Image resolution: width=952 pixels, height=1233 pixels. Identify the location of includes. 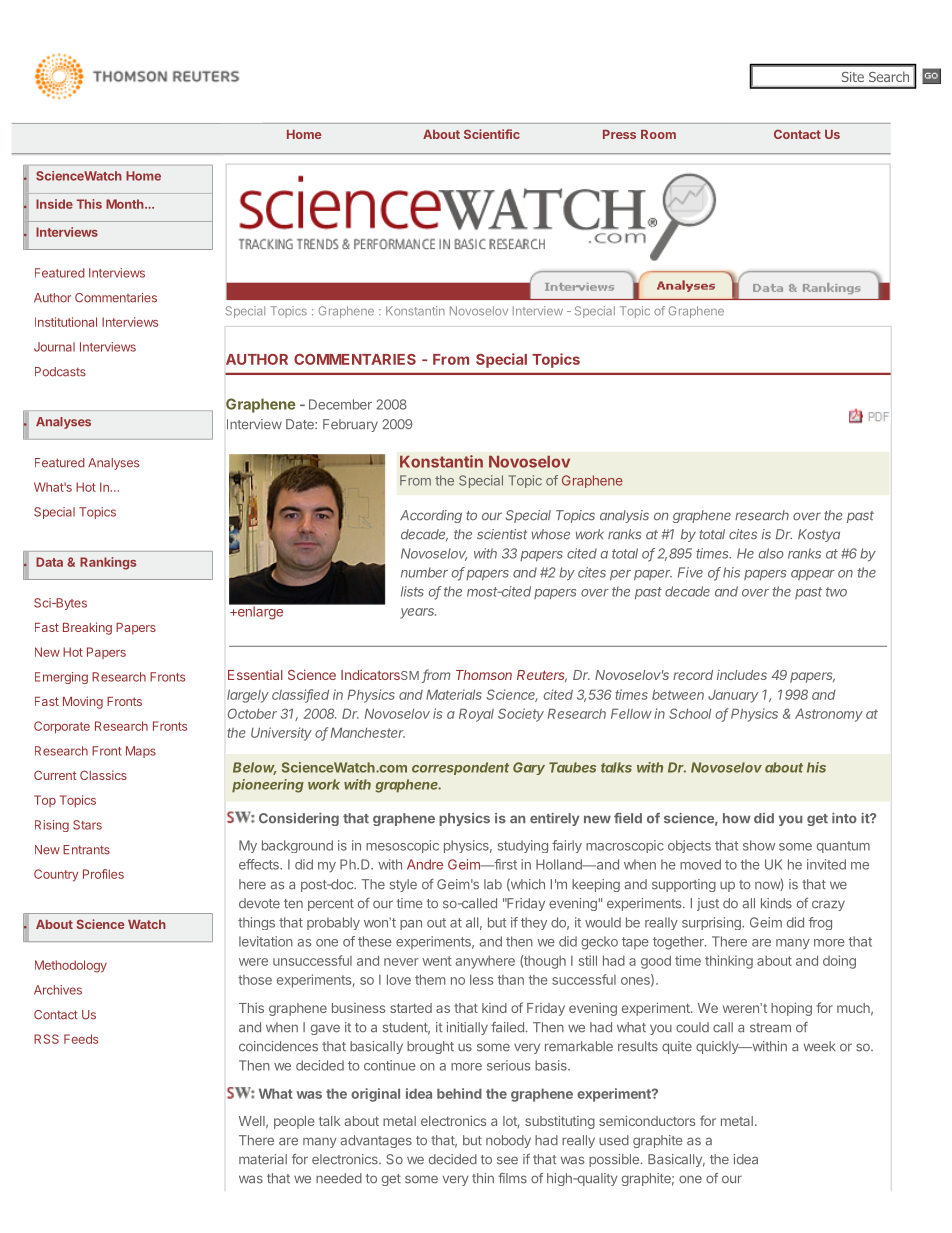
(742, 675).
